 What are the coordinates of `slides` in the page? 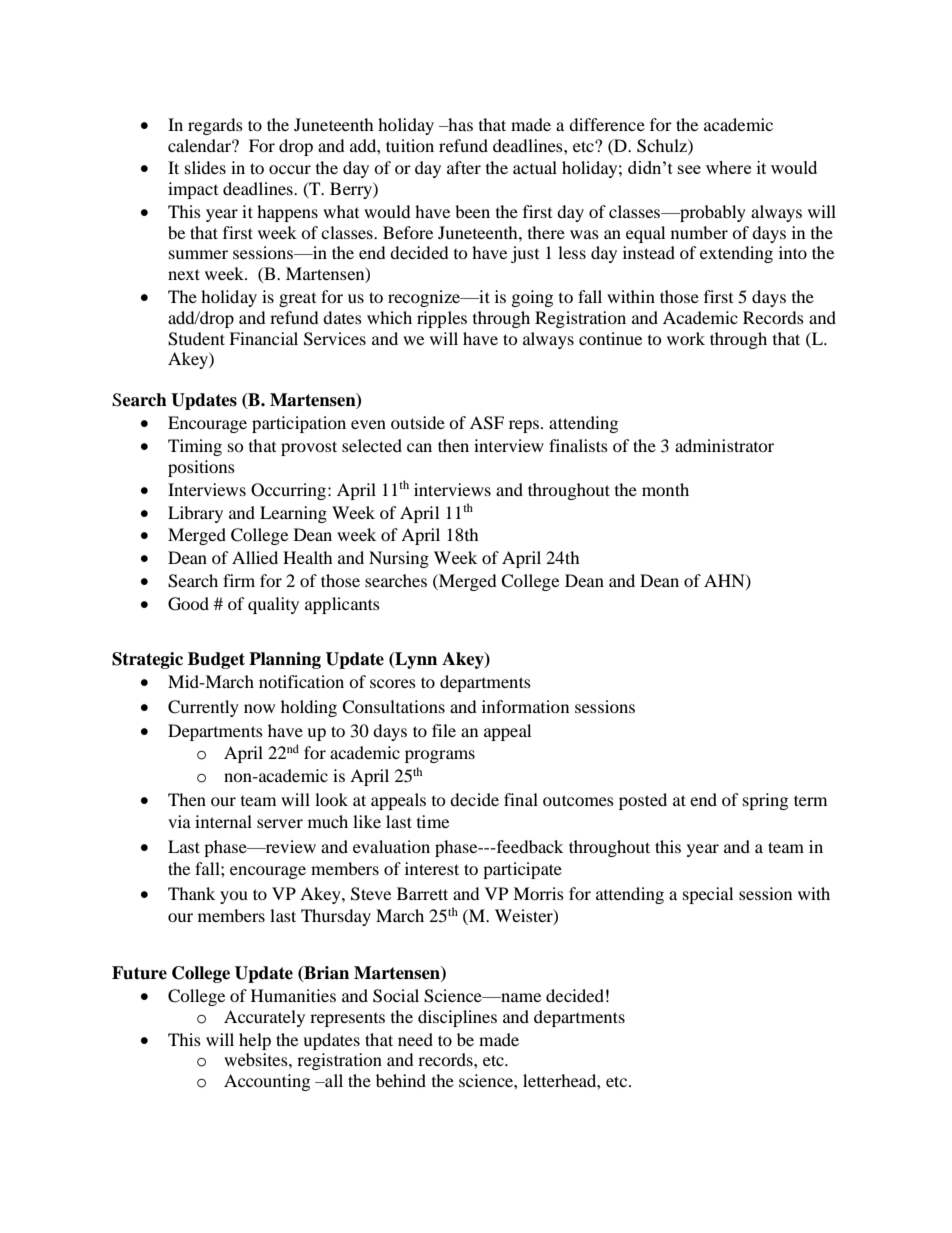 It's located at (205, 167).
